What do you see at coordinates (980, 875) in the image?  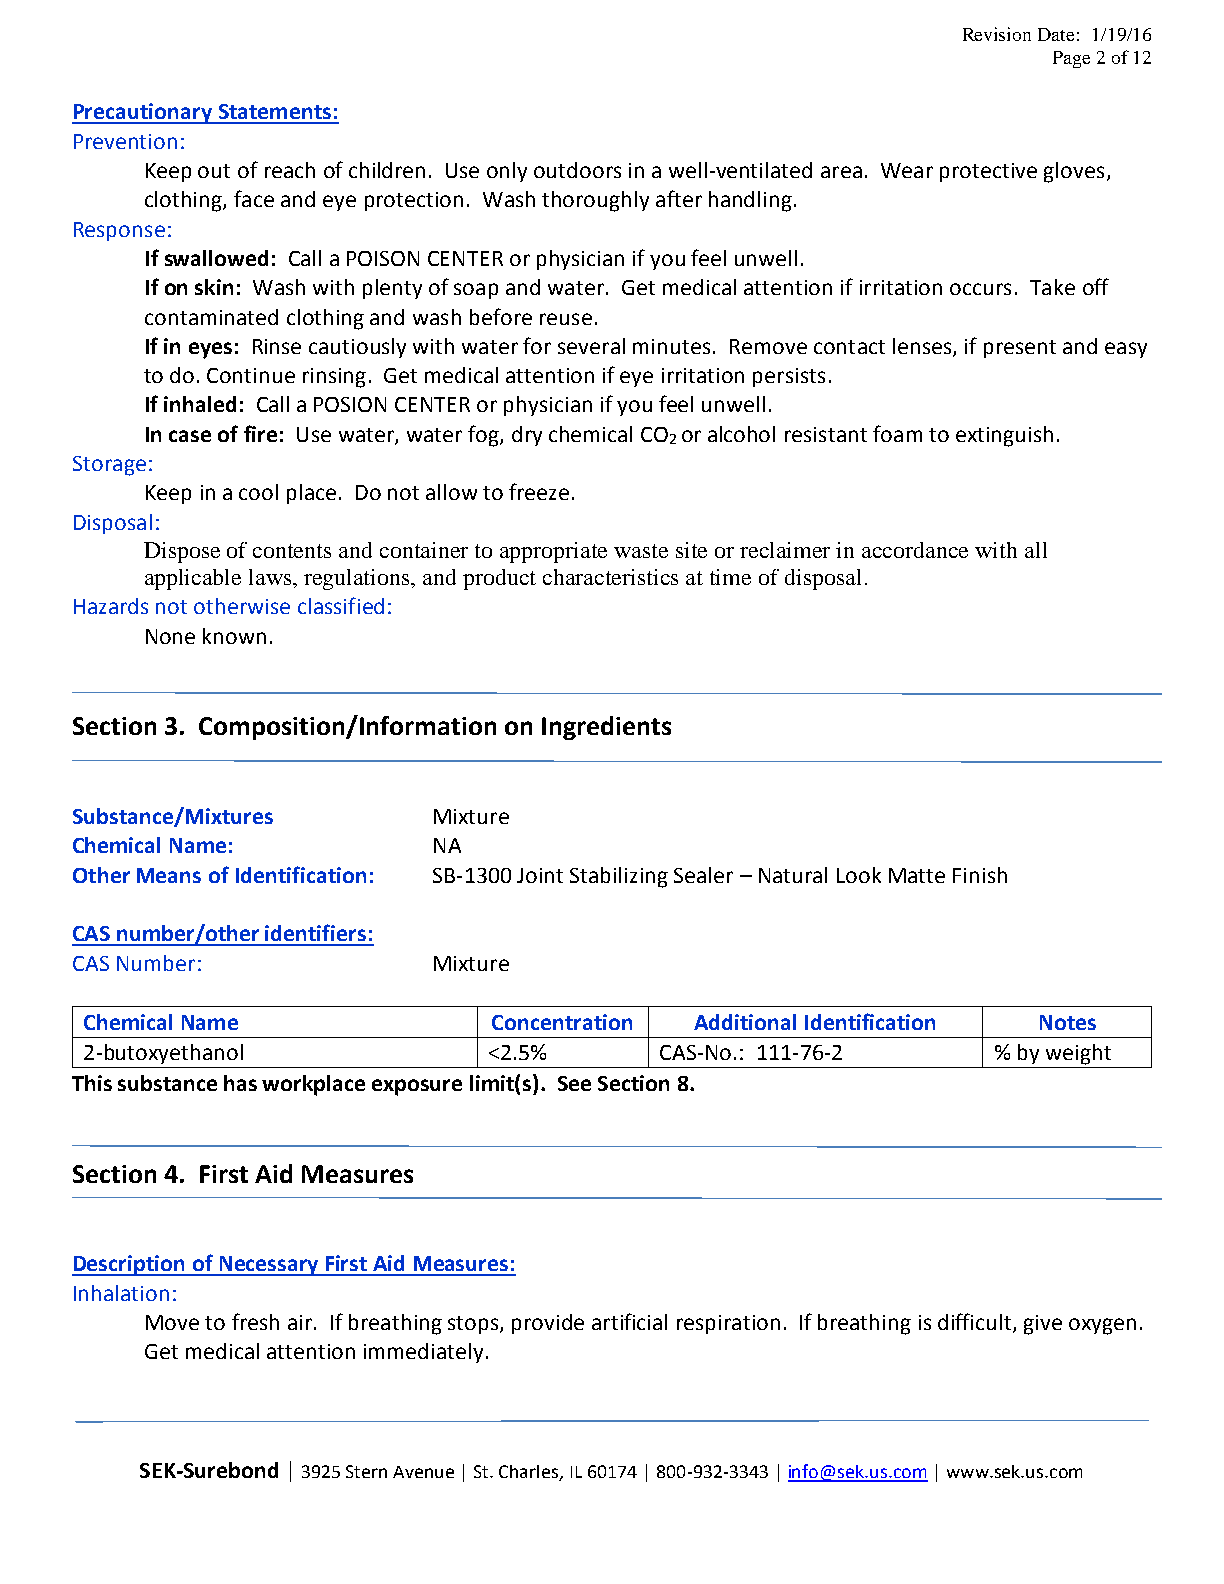 I see `Finish` at bounding box center [980, 875].
